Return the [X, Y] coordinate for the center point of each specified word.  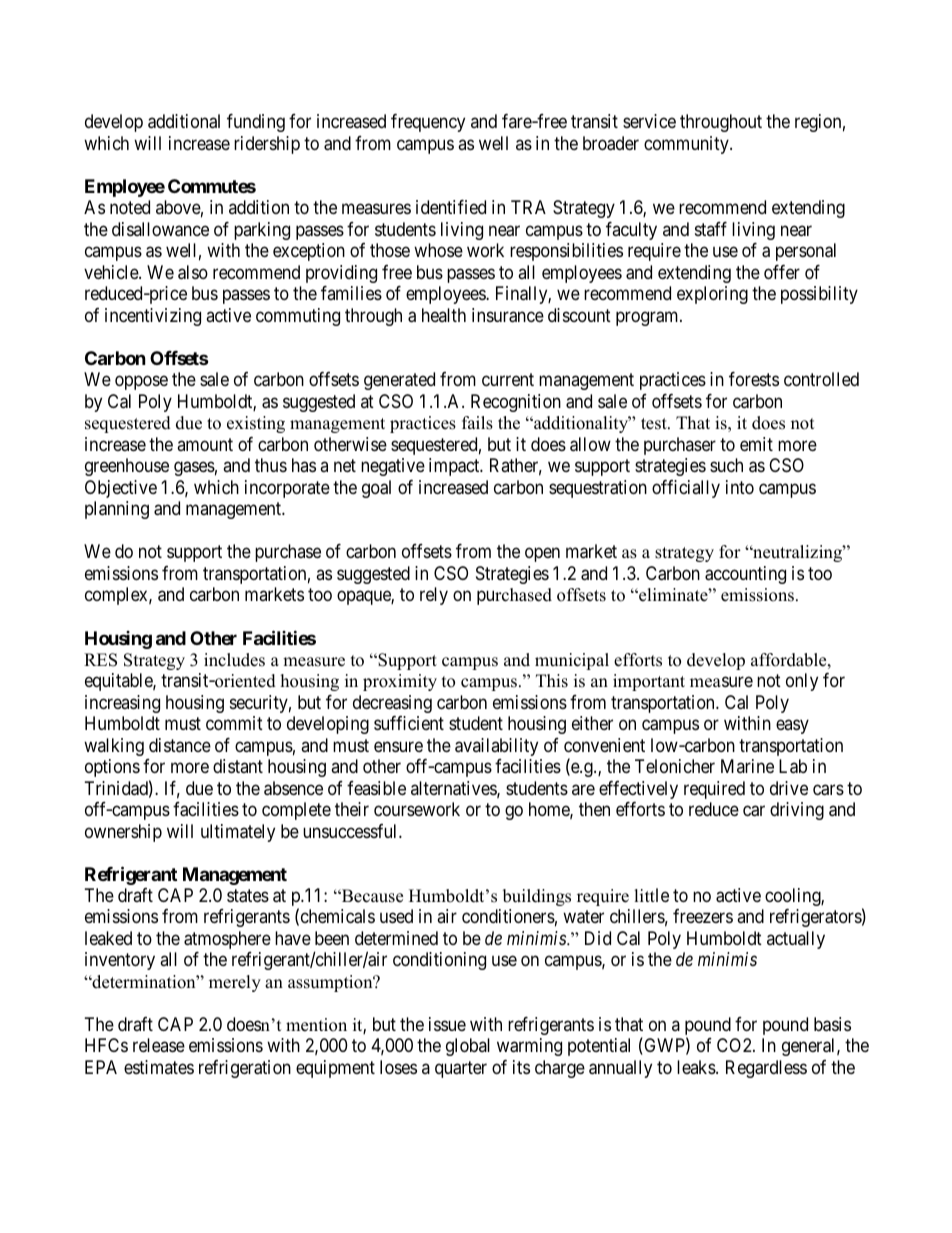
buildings [537, 897]
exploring [712, 295]
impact [455, 467]
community [687, 145]
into [740, 487]
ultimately [238, 833]
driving [797, 811]
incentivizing [153, 317]
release [159, 1045]
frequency [428, 123]
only [802, 682]
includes [234, 660]
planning [117, 510]
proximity [400, 682]
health [444, 315]
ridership [267, 145]
